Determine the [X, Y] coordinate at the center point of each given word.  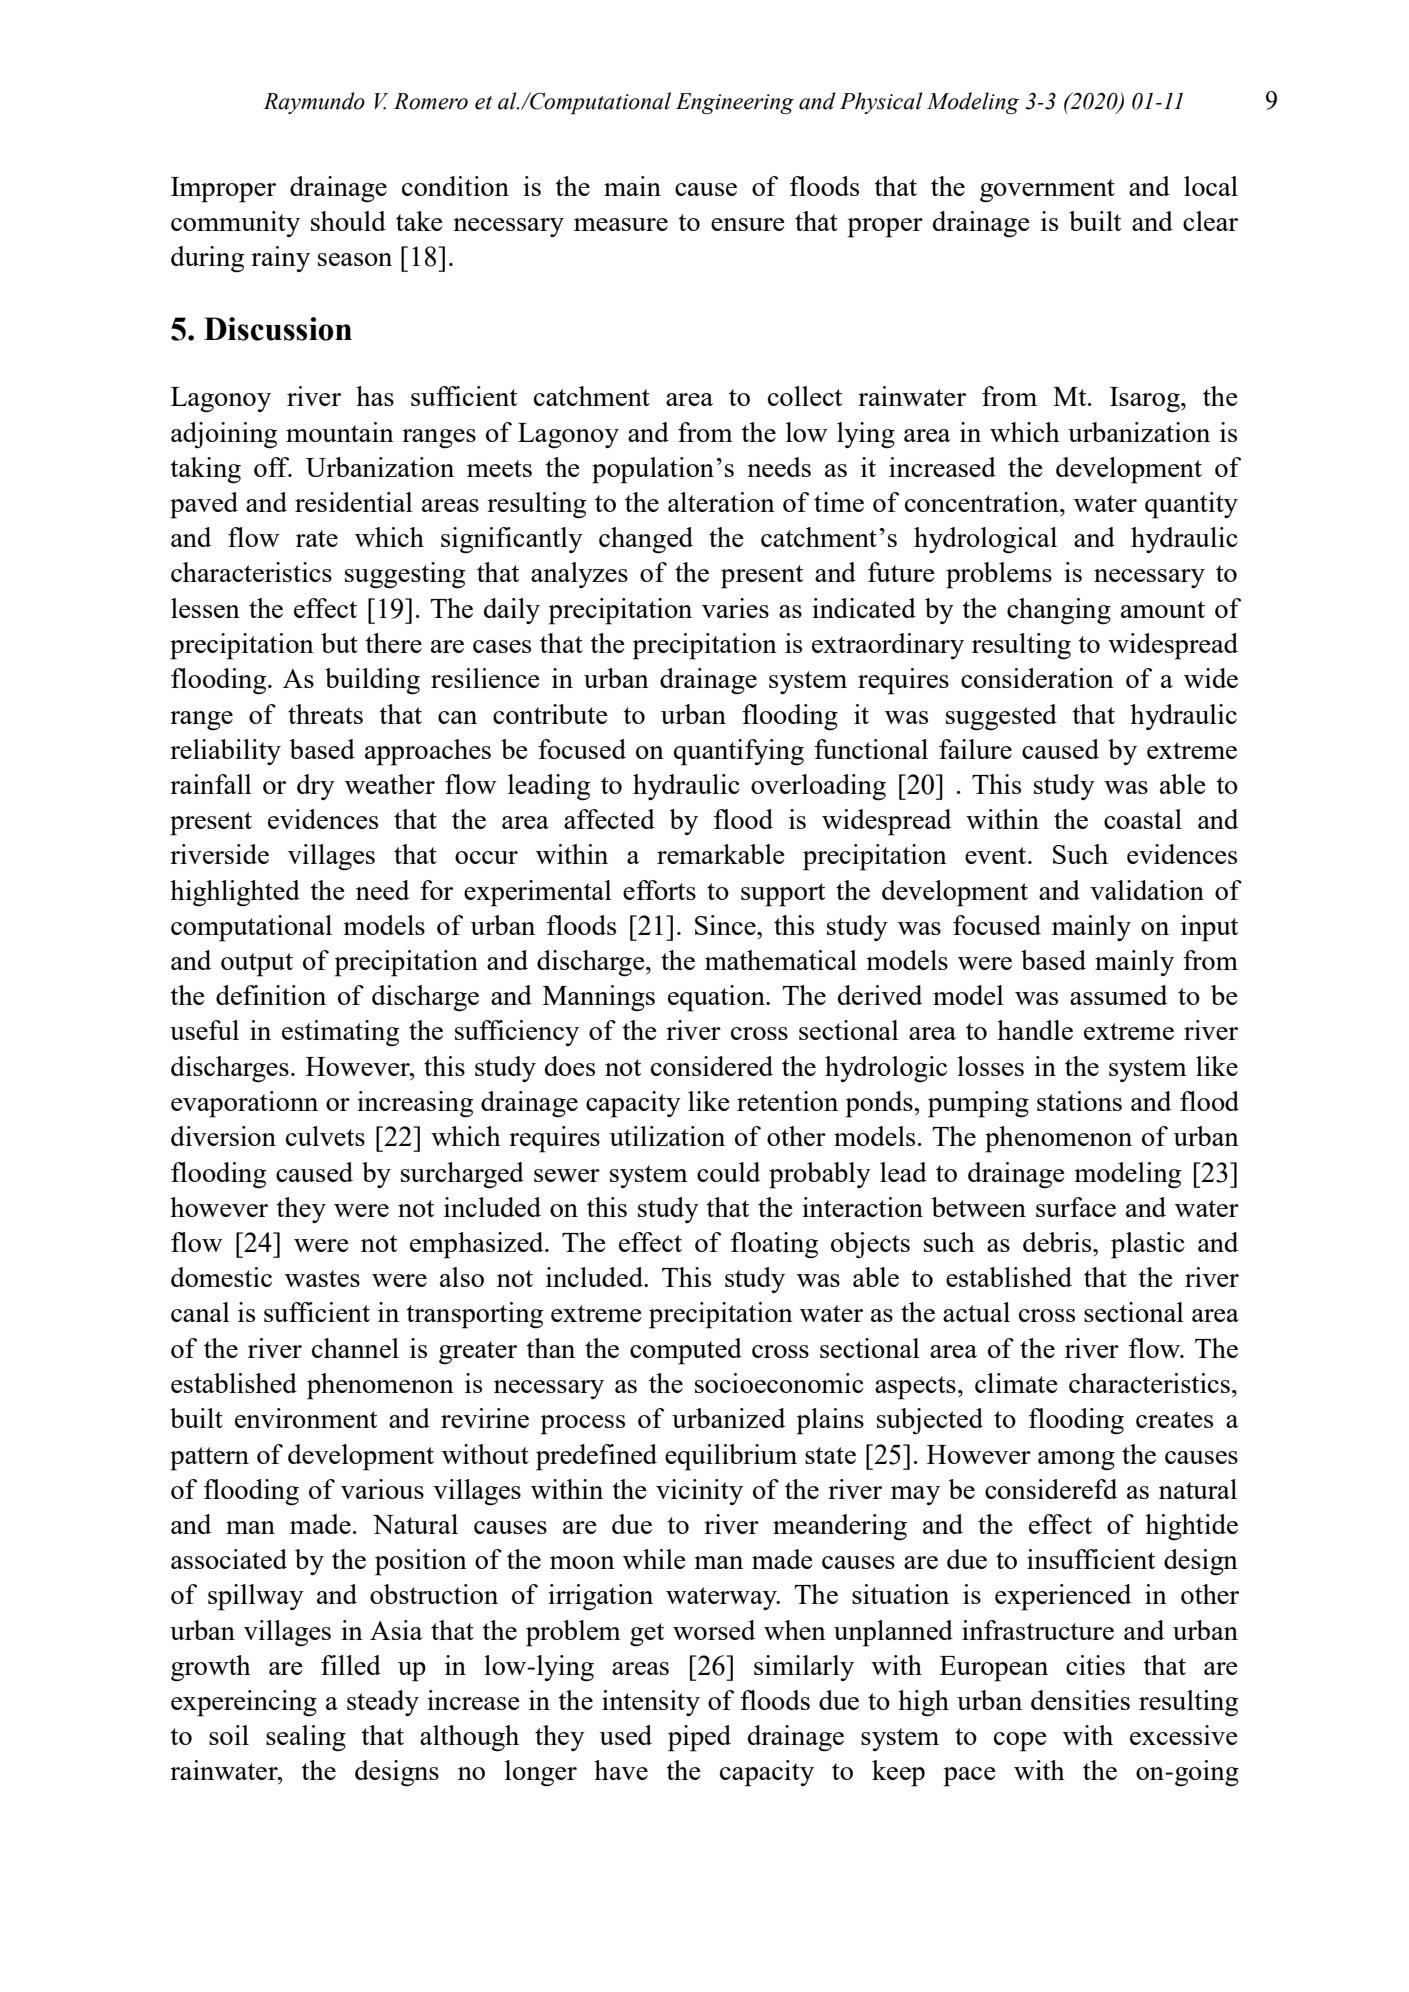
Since [726, 925]
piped [699, 1738]
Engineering [735, 103]
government [1047, 191]
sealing [306, 1738]
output [257, 965]
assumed [1118, 995]
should [348, 221]
